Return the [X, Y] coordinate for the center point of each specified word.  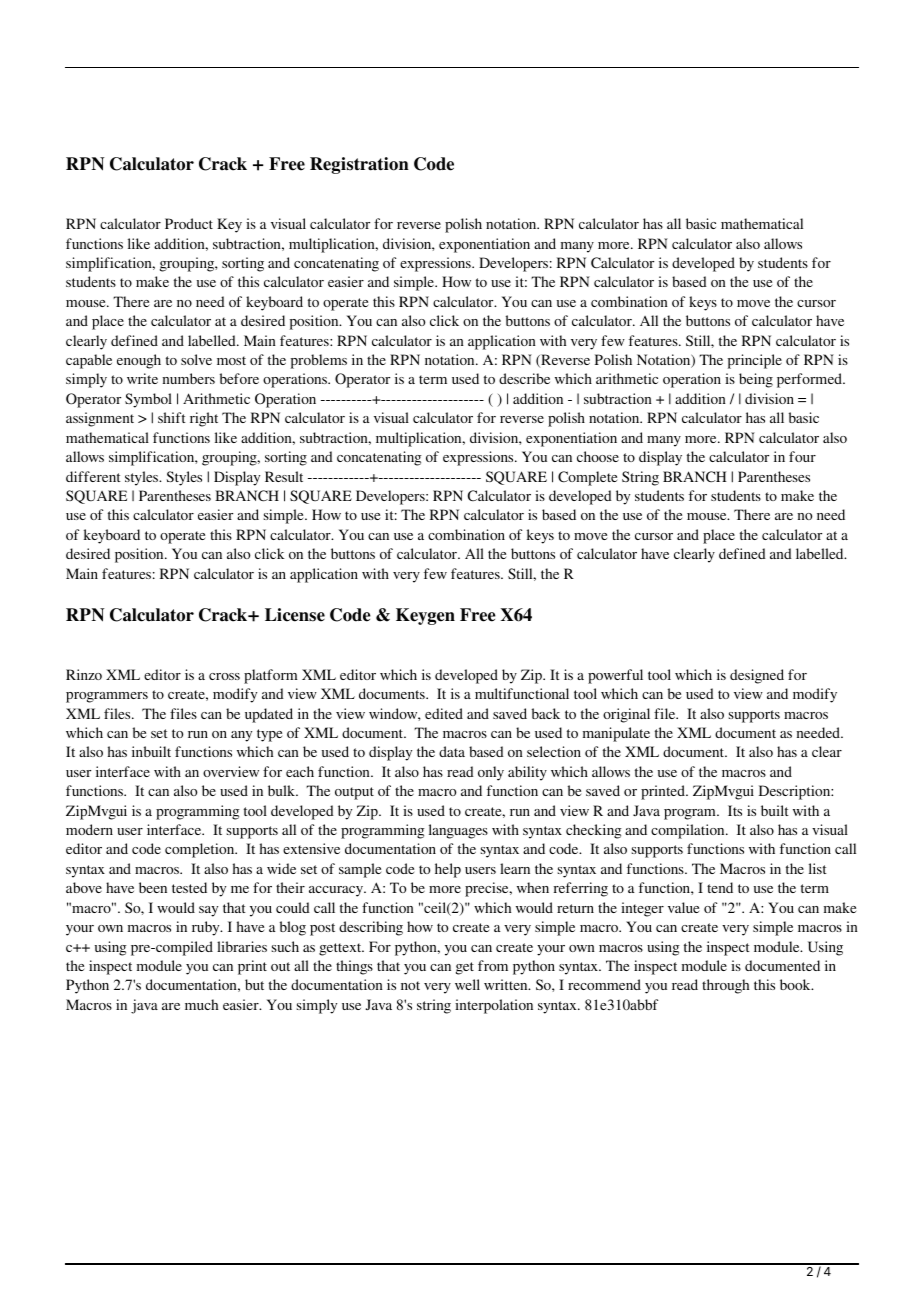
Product [189, 223]
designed [757, 676]
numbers [188, 378]
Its [735, 810]
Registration [359, 165]
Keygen [425, 616]
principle [755, 361]
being [756, 380]
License [295, 615]
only [491, 773]
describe [524, 378]
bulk [282, 790]
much [201, 1004]
